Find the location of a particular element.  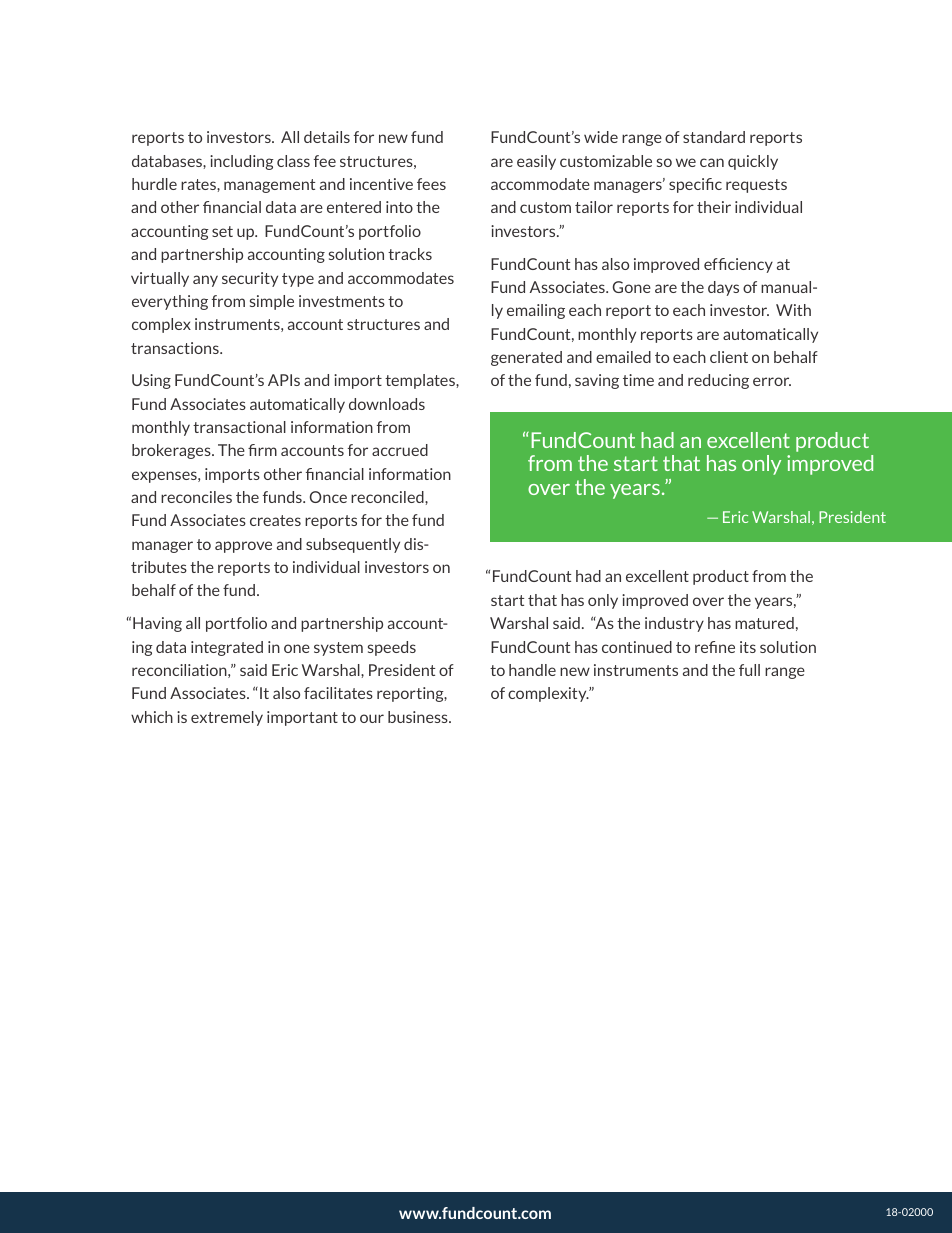

generated is located at coordinates (526, 358).
